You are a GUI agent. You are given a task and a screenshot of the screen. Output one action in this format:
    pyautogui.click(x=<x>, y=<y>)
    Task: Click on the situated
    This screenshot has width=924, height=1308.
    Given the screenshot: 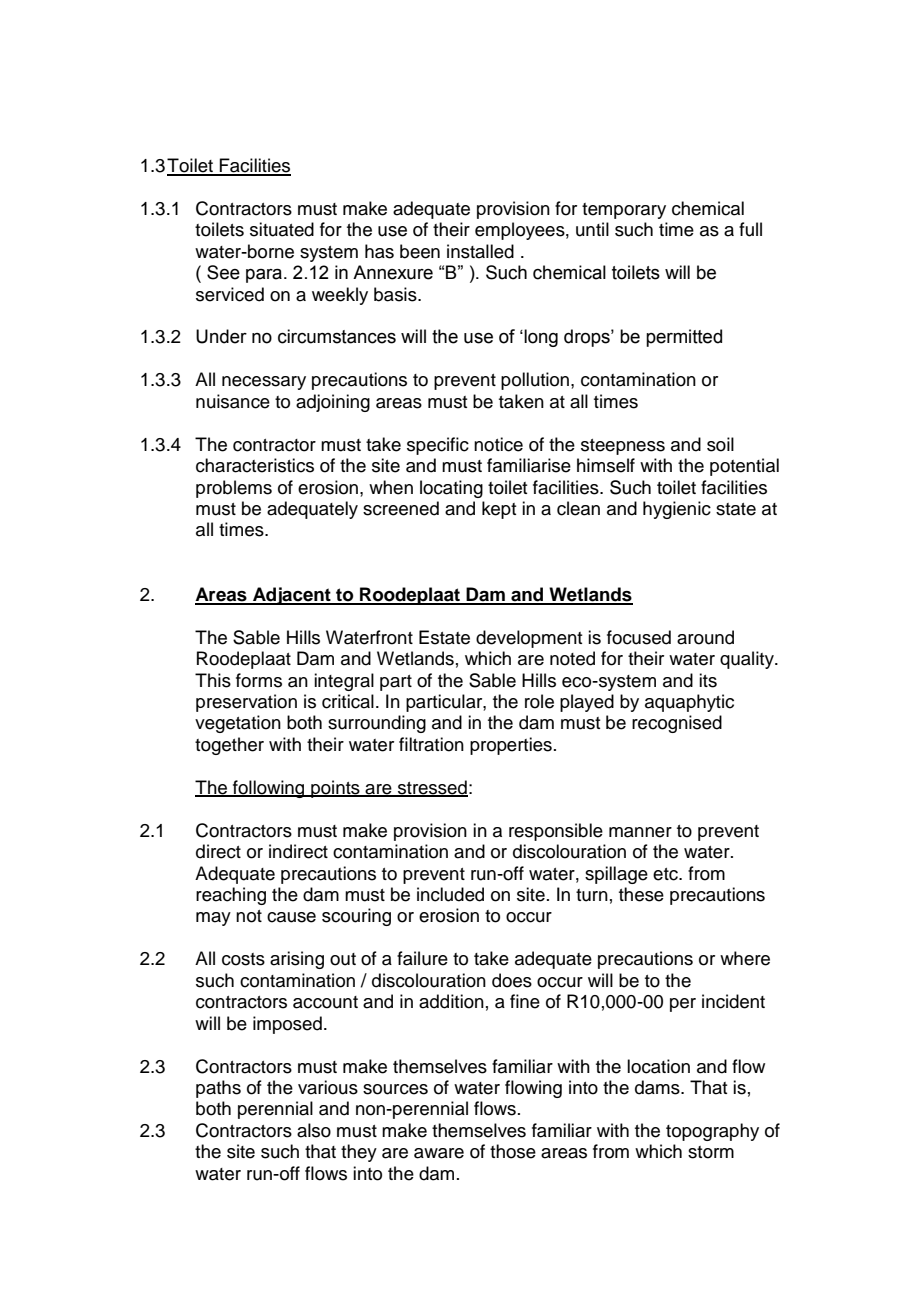 What is the action you would take?
    pyautogui.click(x=282, y=229)
